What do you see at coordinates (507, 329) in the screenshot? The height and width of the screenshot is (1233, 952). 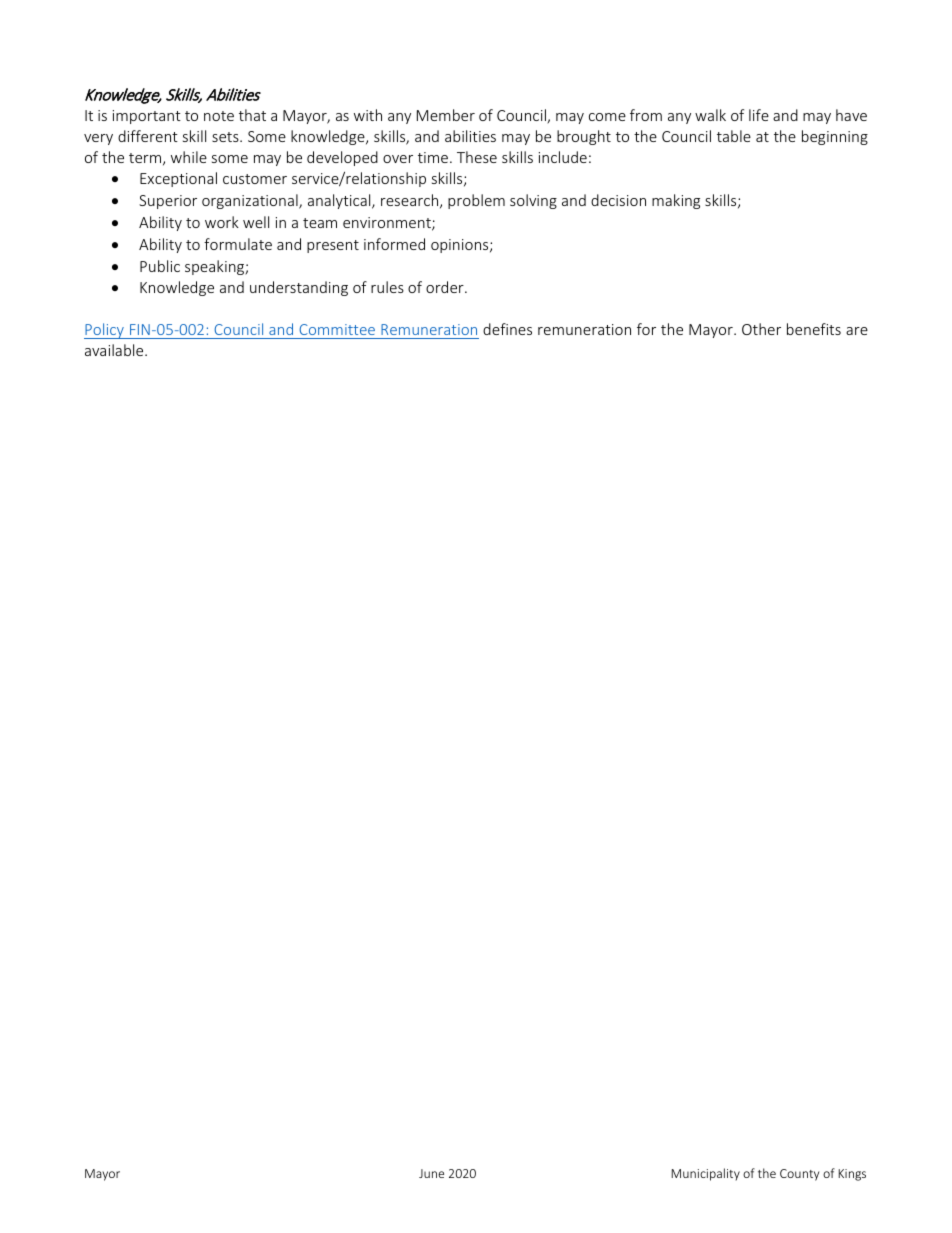 I see `defines` at bounding box center [507, 329].
